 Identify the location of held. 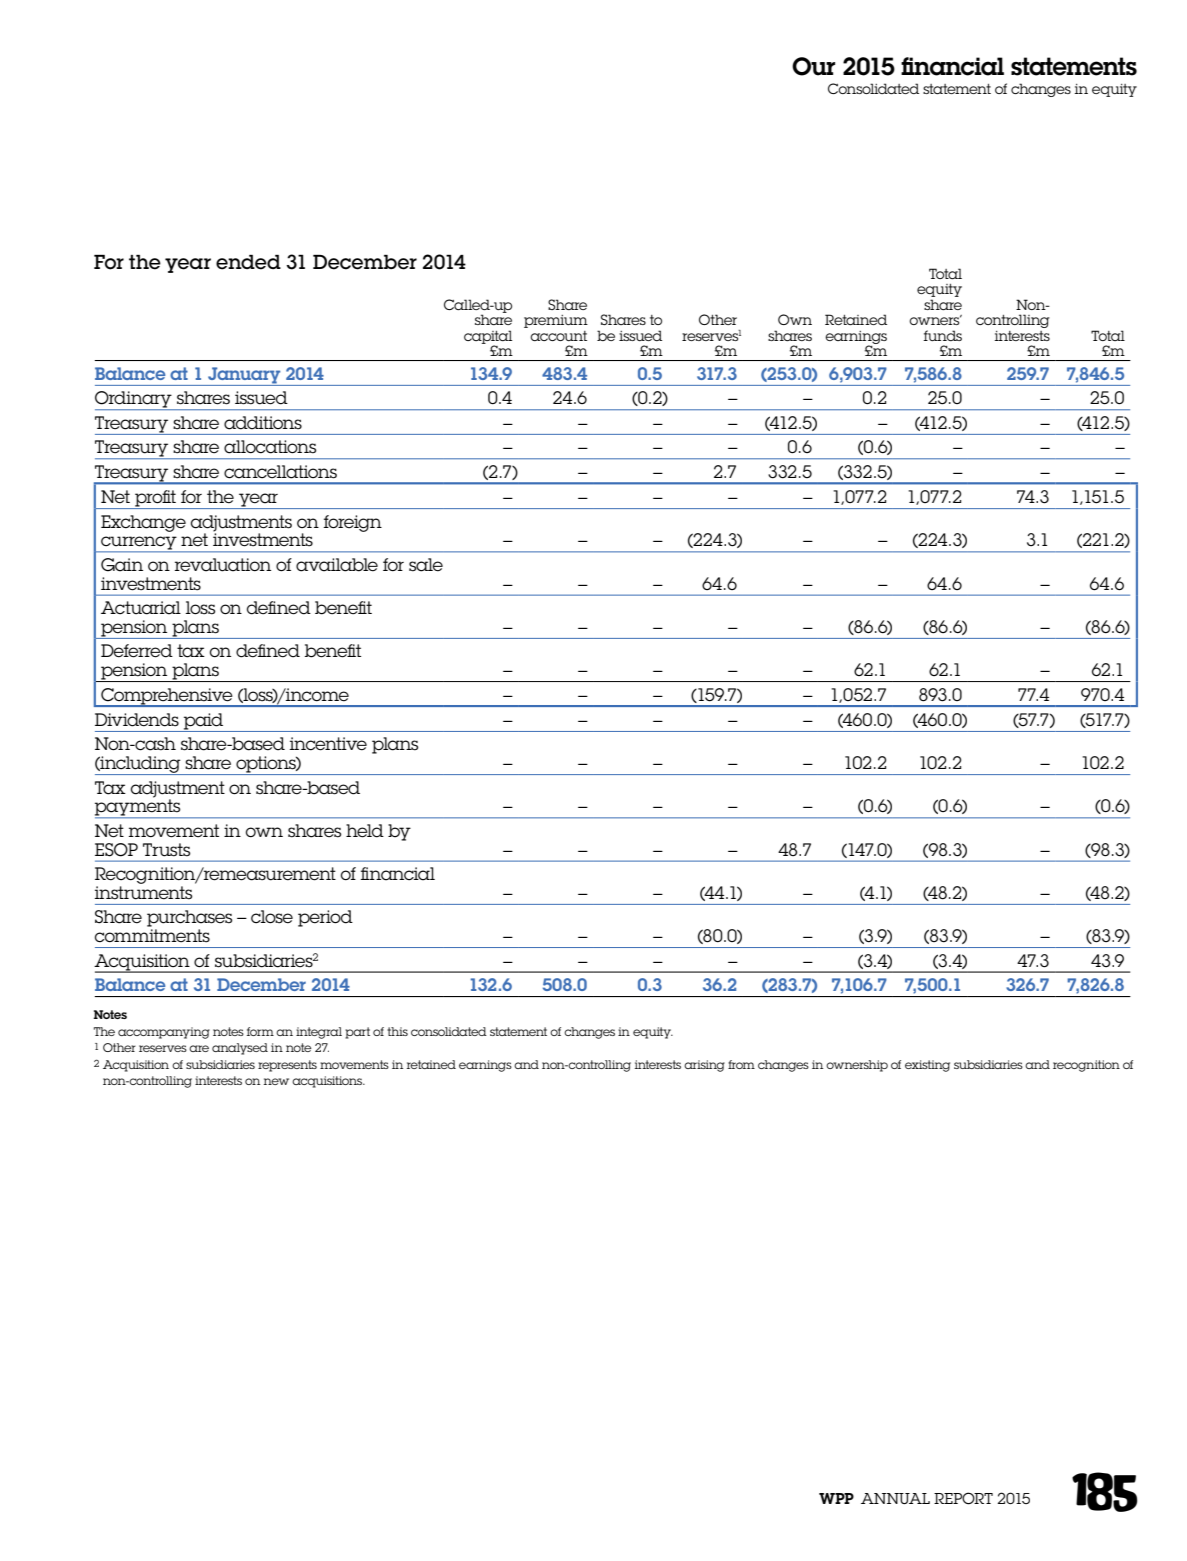
(365, 831).
